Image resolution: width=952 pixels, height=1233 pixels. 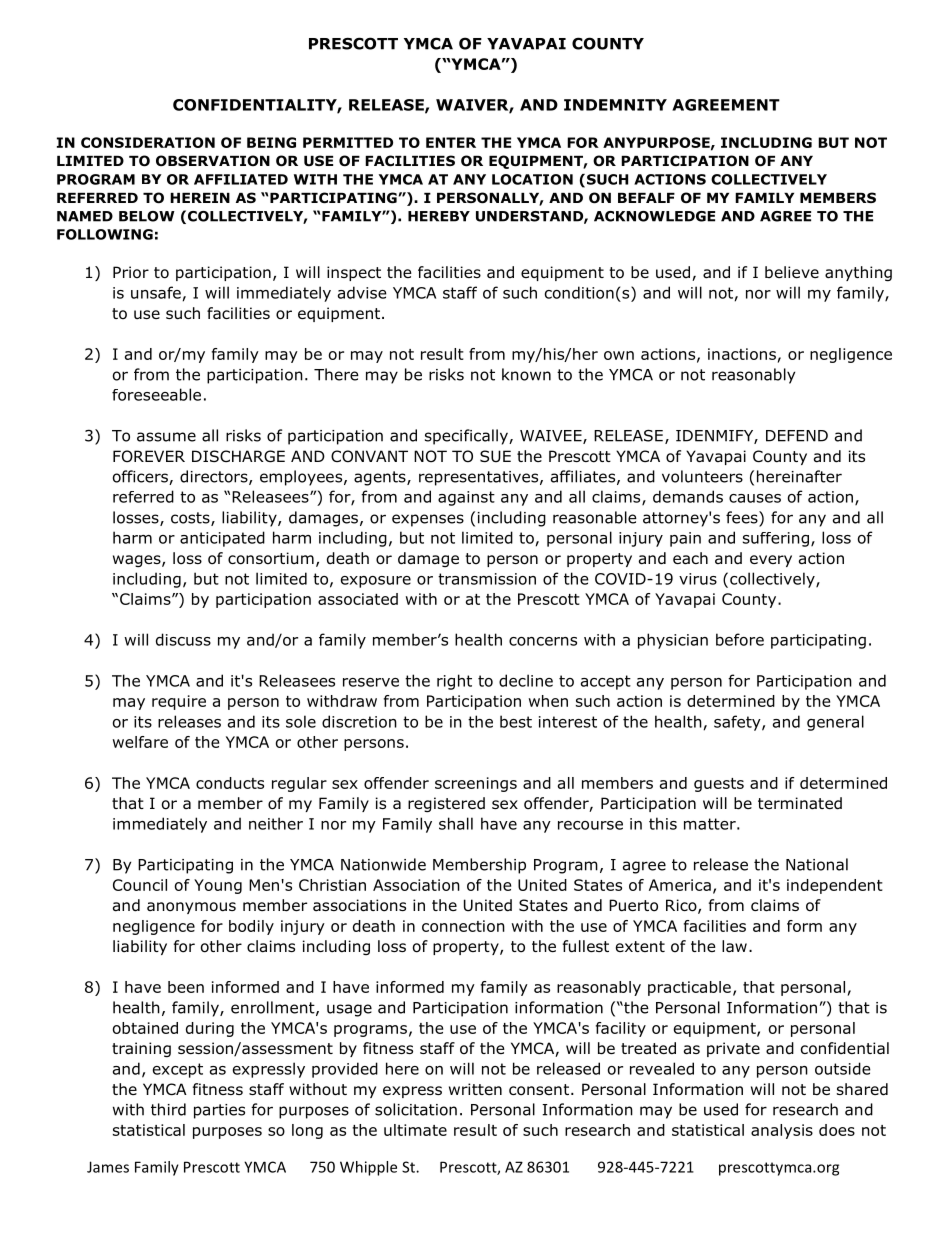 What do you see at coordinates (168, 1109) in the screenshot?
I see `third` at bounding box center [168, 1109].
